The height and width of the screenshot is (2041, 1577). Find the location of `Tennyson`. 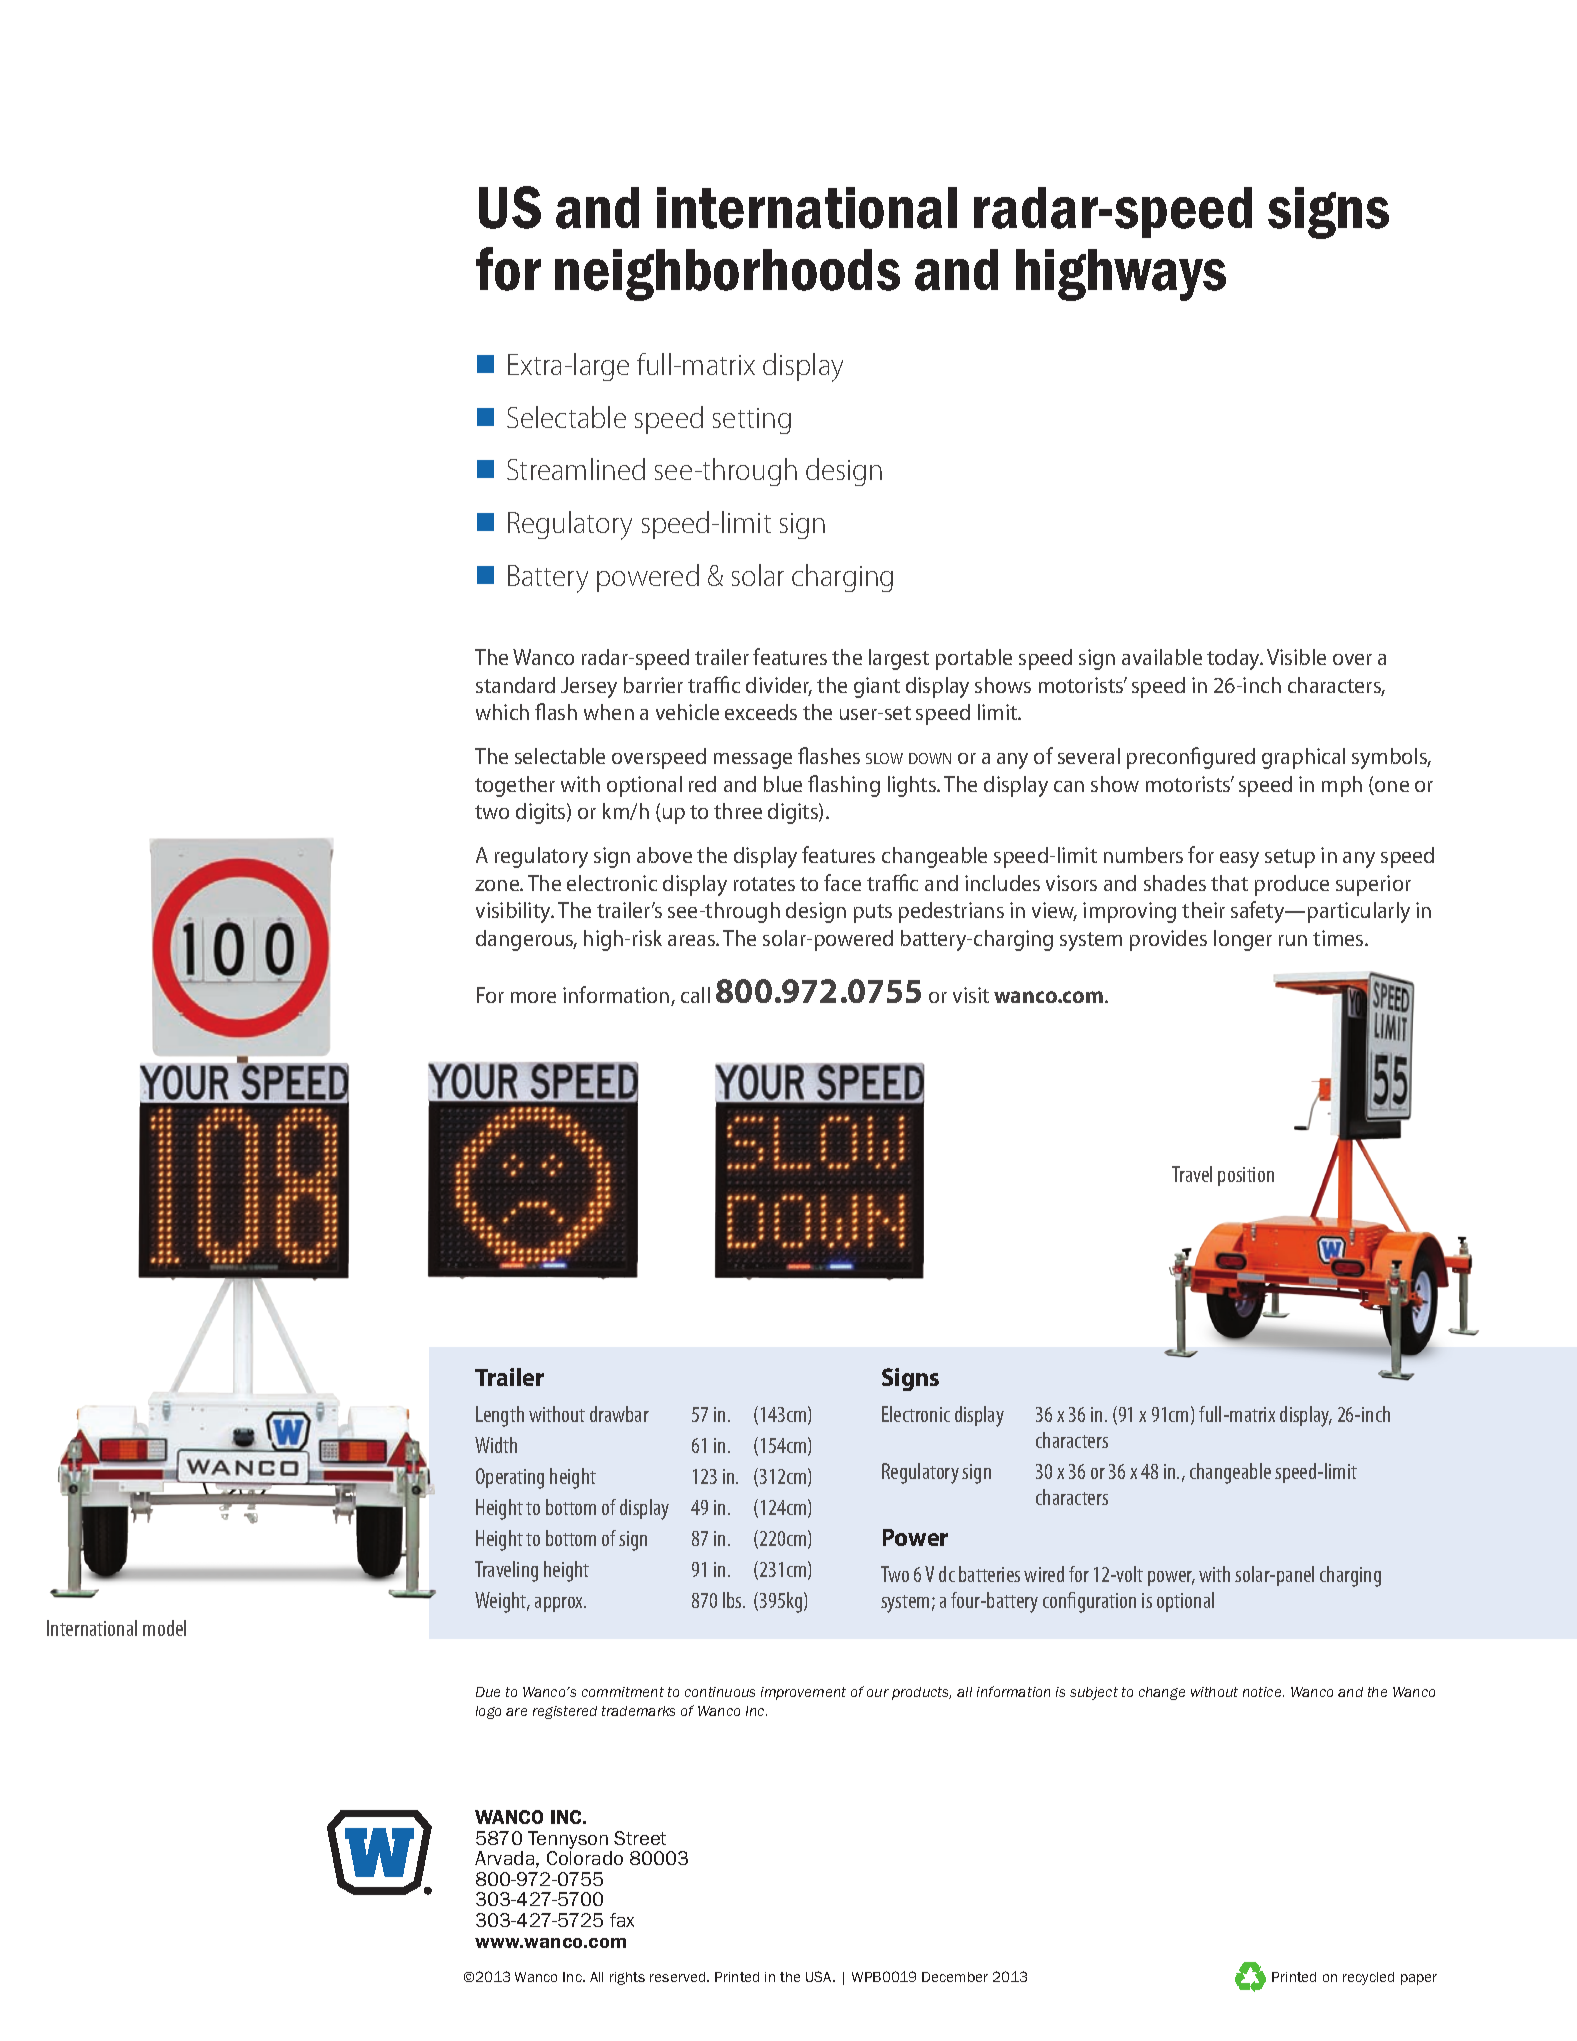

Tennyson is located at coordinates (568, 1840).
